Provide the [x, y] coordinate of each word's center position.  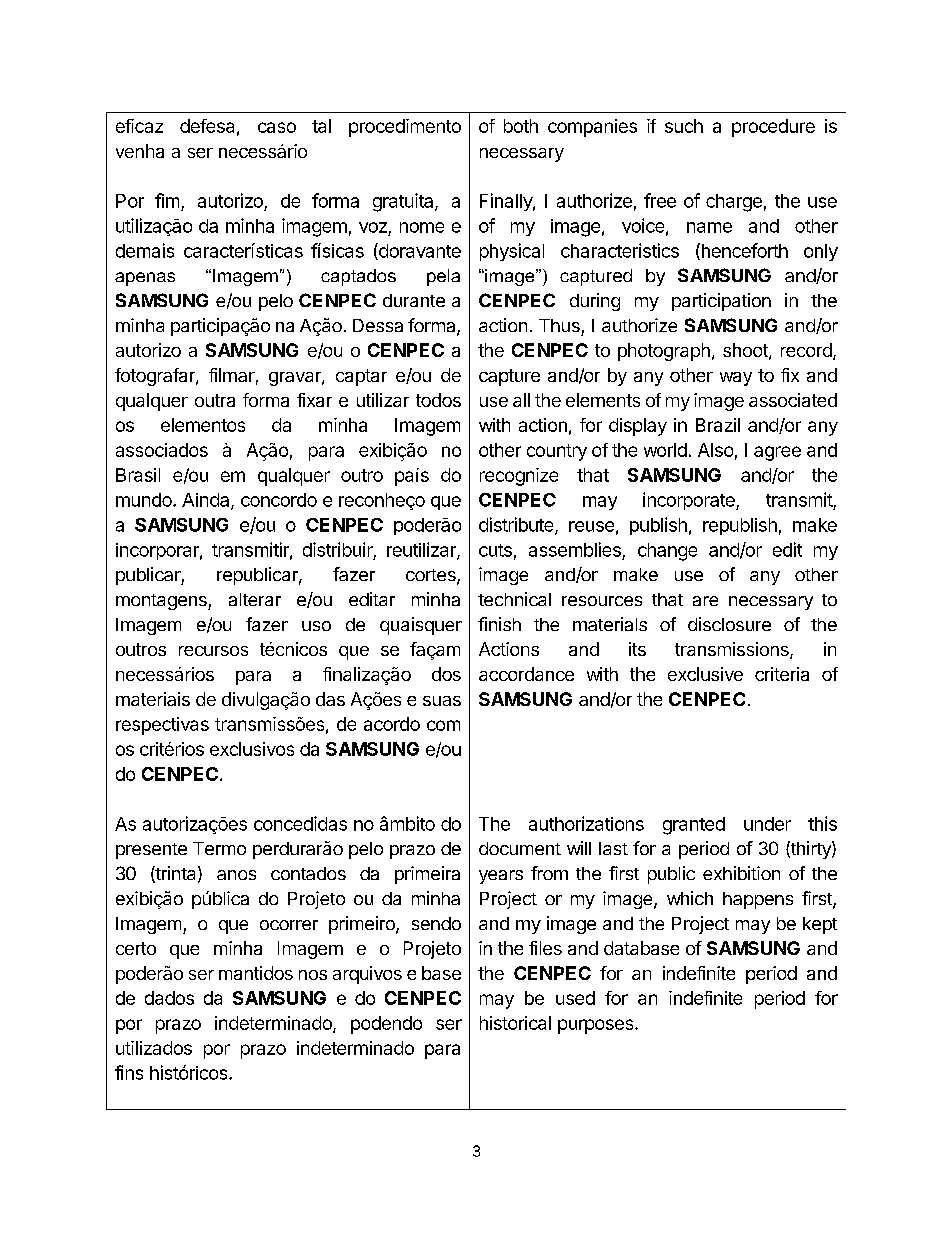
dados [169, 998]
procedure [773, 128]
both [521, 126]
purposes [597, 1026]
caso [277, 127]
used [575, 998]
